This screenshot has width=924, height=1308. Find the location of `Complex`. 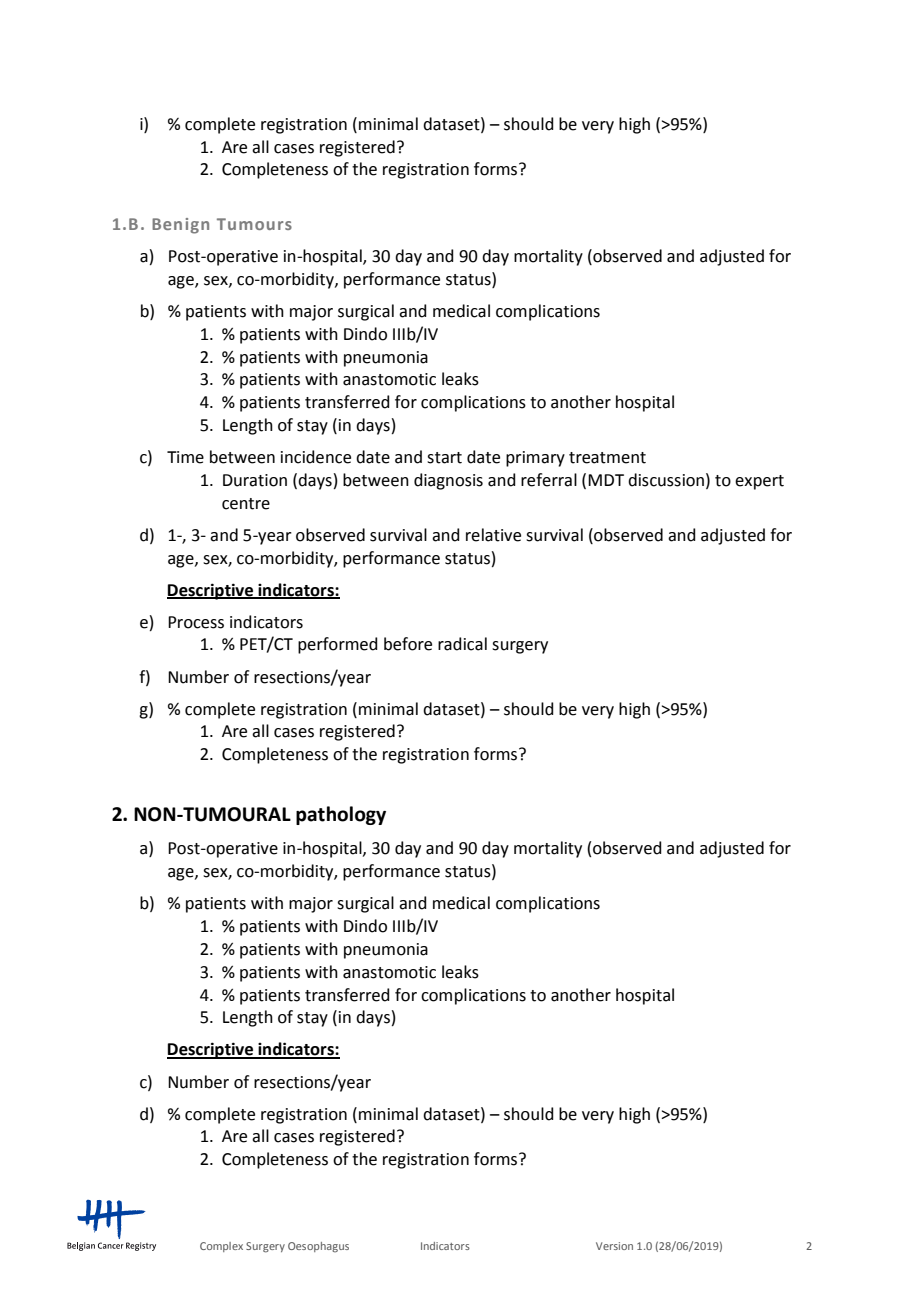

Complex is located at coordinates (221, 1247).
